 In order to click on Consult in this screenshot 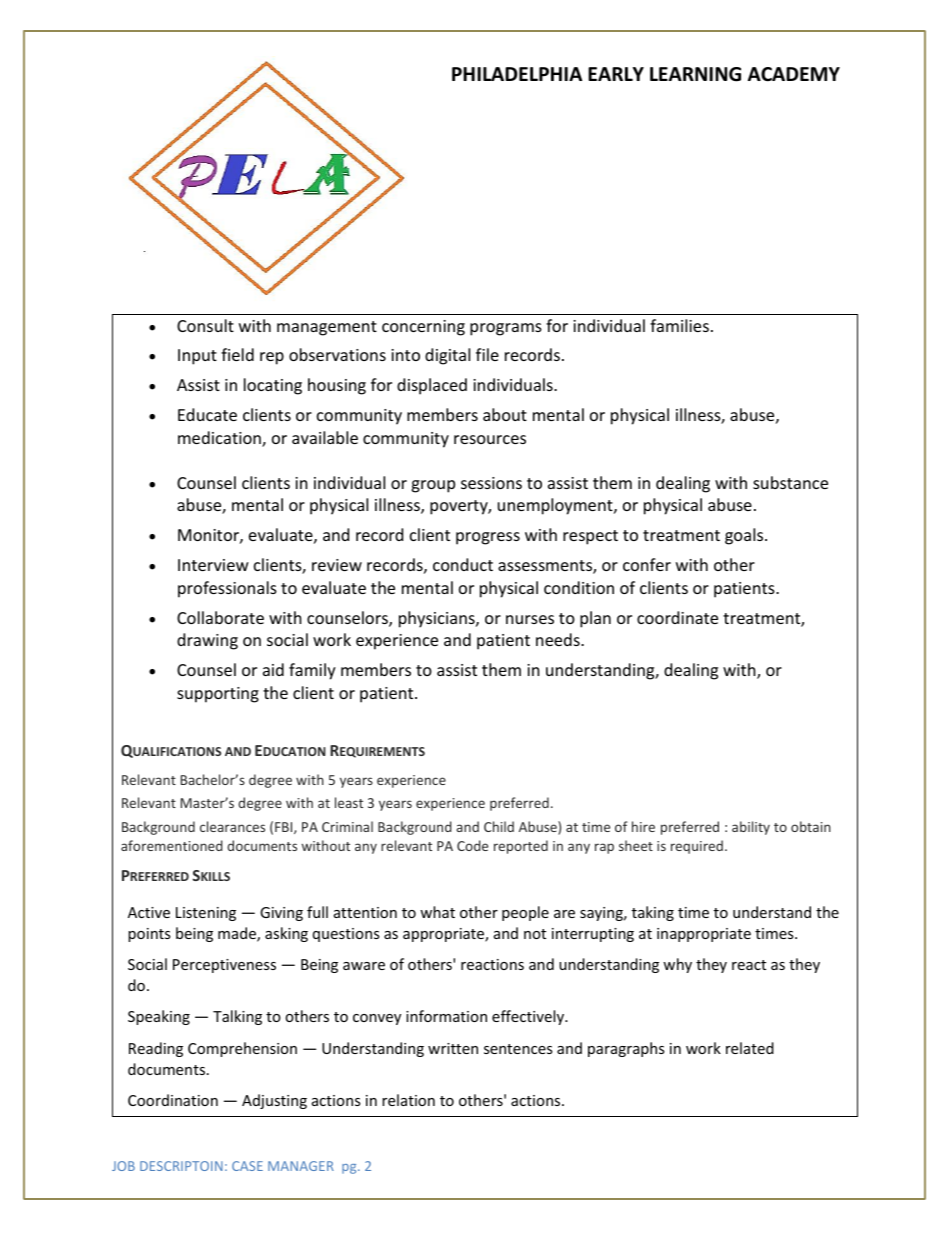, I will do `click(205, 325)`.
